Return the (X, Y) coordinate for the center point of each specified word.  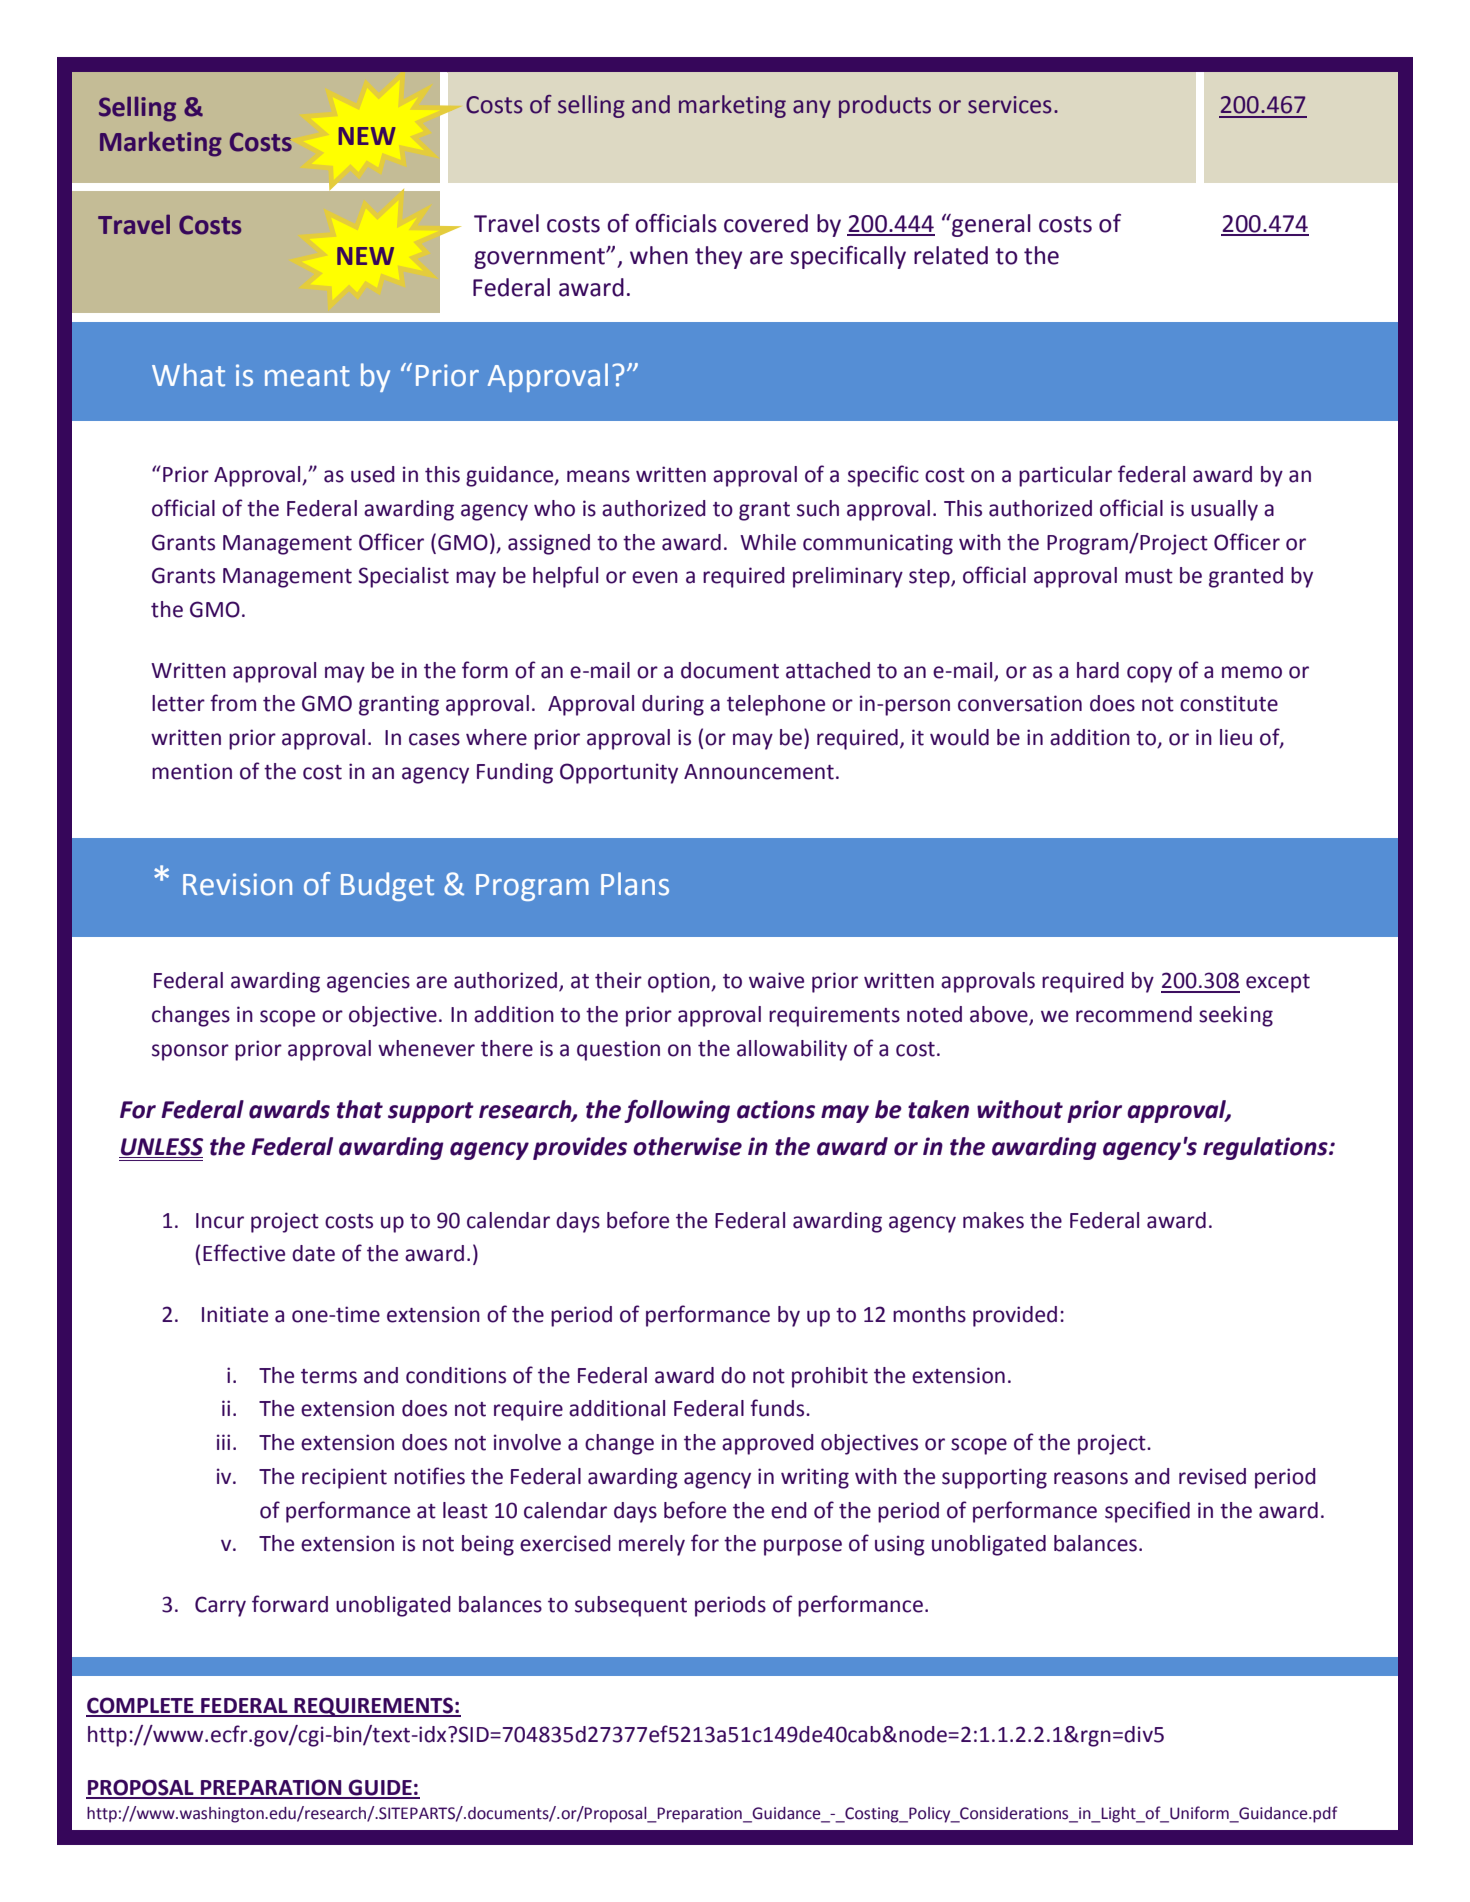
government (540, 258)
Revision (237, 884)
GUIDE (380, 1788)
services (1010, 105)
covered (766, 223)
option (680, 982)
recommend (1134, 1014)
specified (1147, 1512)
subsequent (631, 1606)
